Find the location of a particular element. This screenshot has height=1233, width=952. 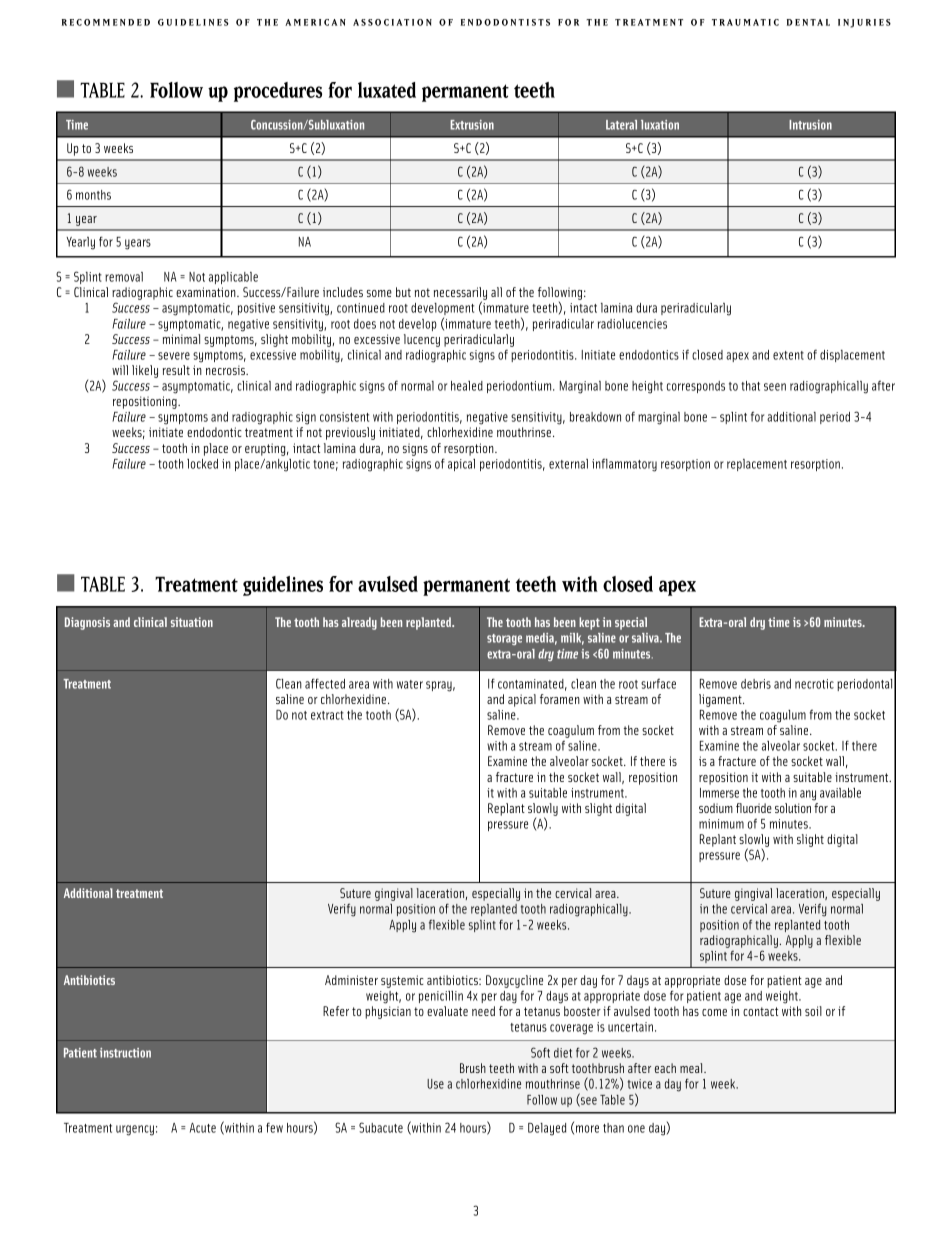

affected is located at coordinates (325, 683).
